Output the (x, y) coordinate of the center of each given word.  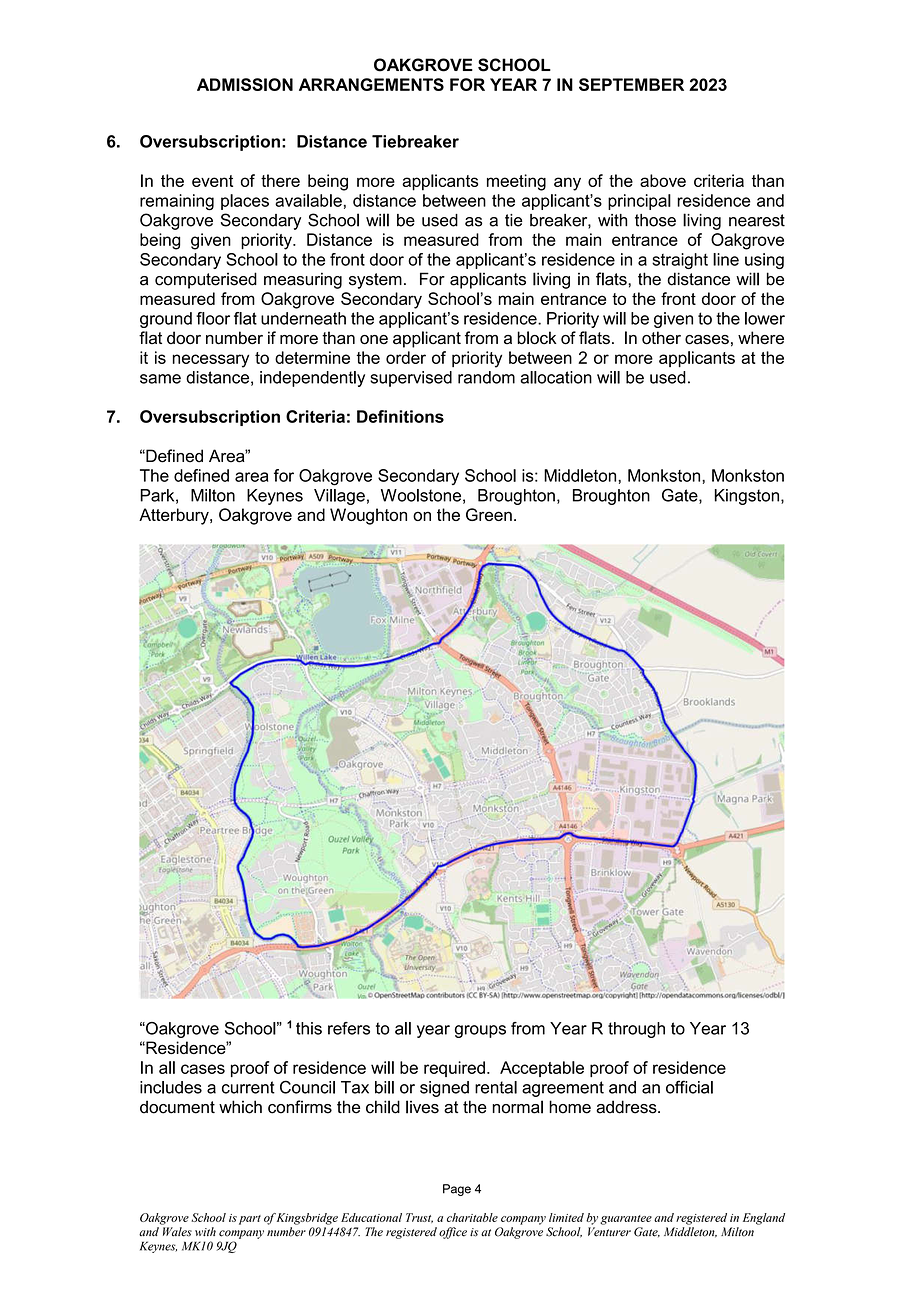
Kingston (748, 497)
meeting (516, 182)
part (250, 1220)
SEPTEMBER (631, 84)
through (636, 1030)
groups (480, 1031)
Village (339, 497)
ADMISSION (245, 84)
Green (489, 514)
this (309, 1028)
